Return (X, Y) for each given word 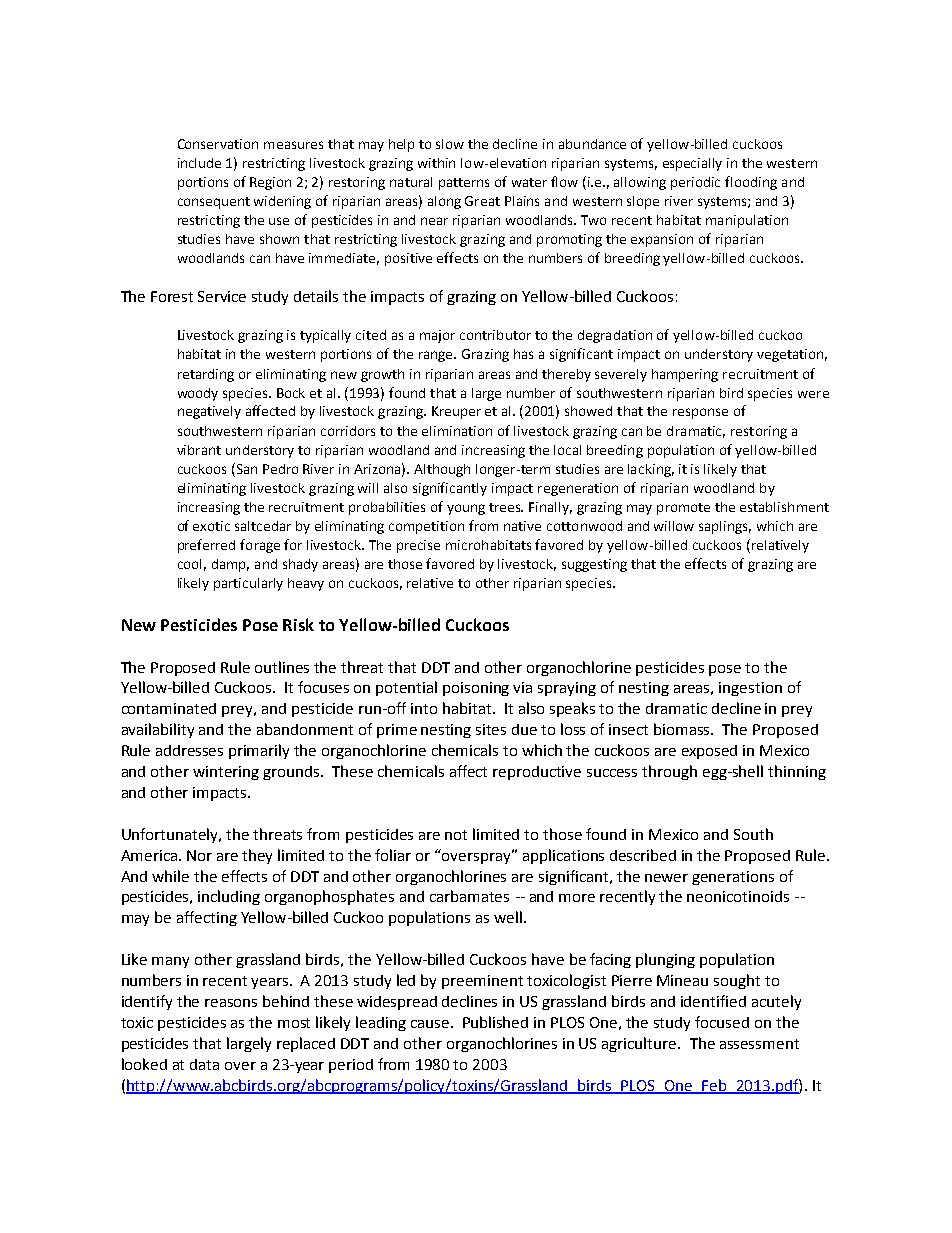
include (199, 163)
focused (722, 1022)
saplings (725, 527)
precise (418, 546)
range (437, 356)
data (204, 1064)
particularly (248, 584)
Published (495, 1022)
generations (733, 878)
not (456, 835)
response (700, 413)
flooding (751, 183)
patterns (464, 184)
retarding (206, 375)
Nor (199, 855)
